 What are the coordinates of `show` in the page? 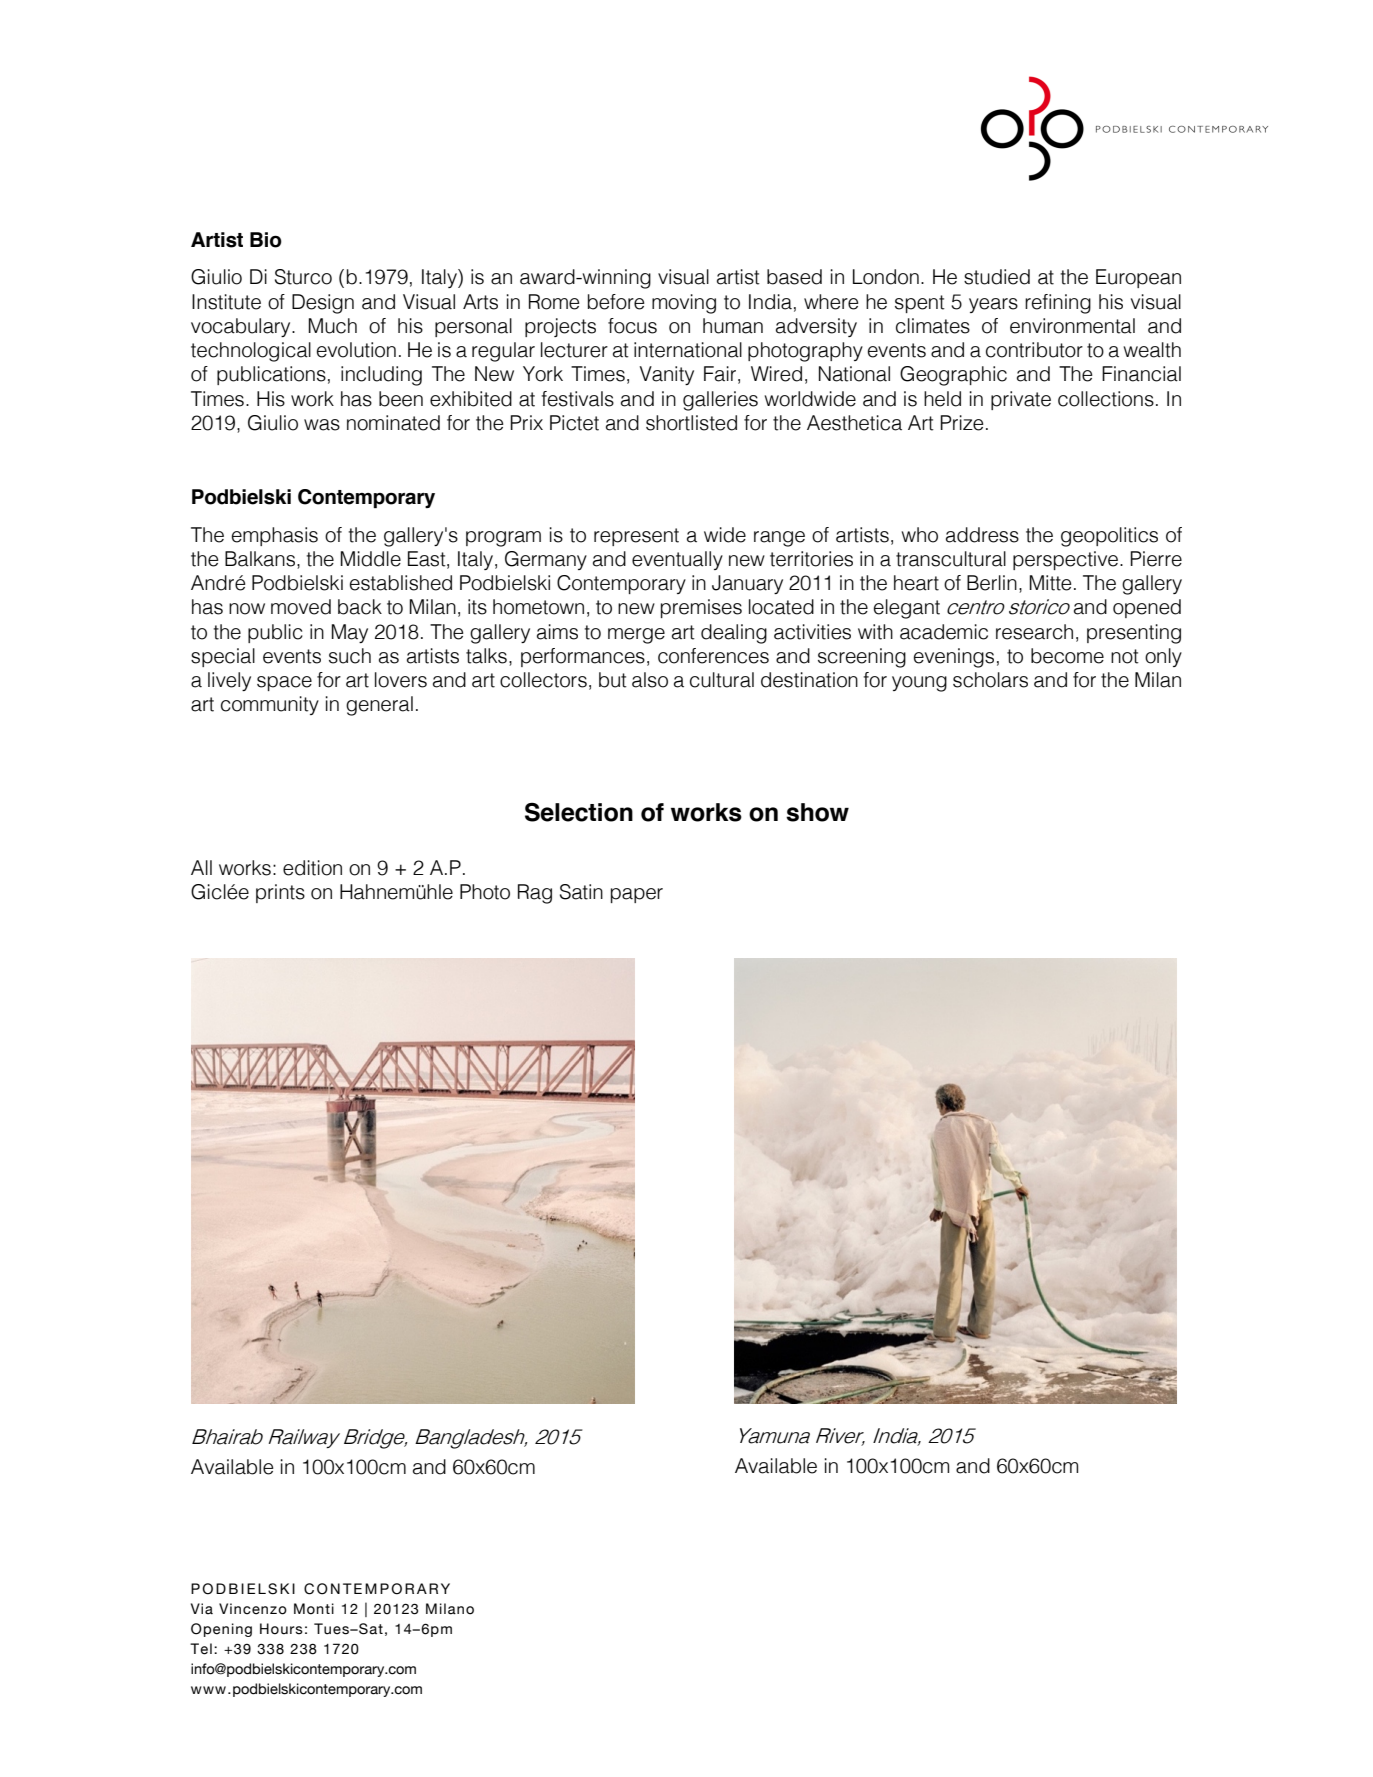 It's located at (817, 812).
